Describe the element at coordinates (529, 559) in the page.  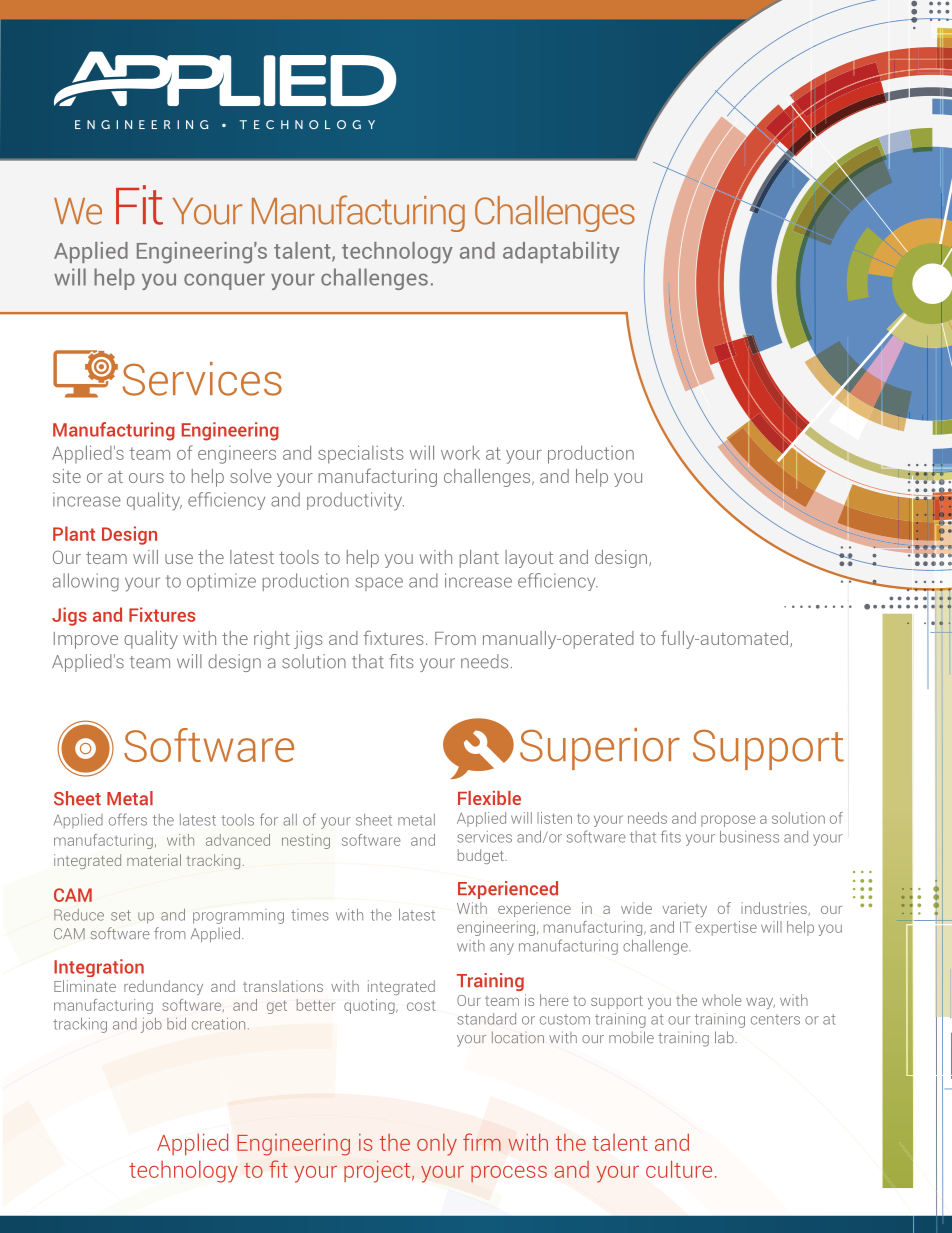
I see `layout` at that location.
